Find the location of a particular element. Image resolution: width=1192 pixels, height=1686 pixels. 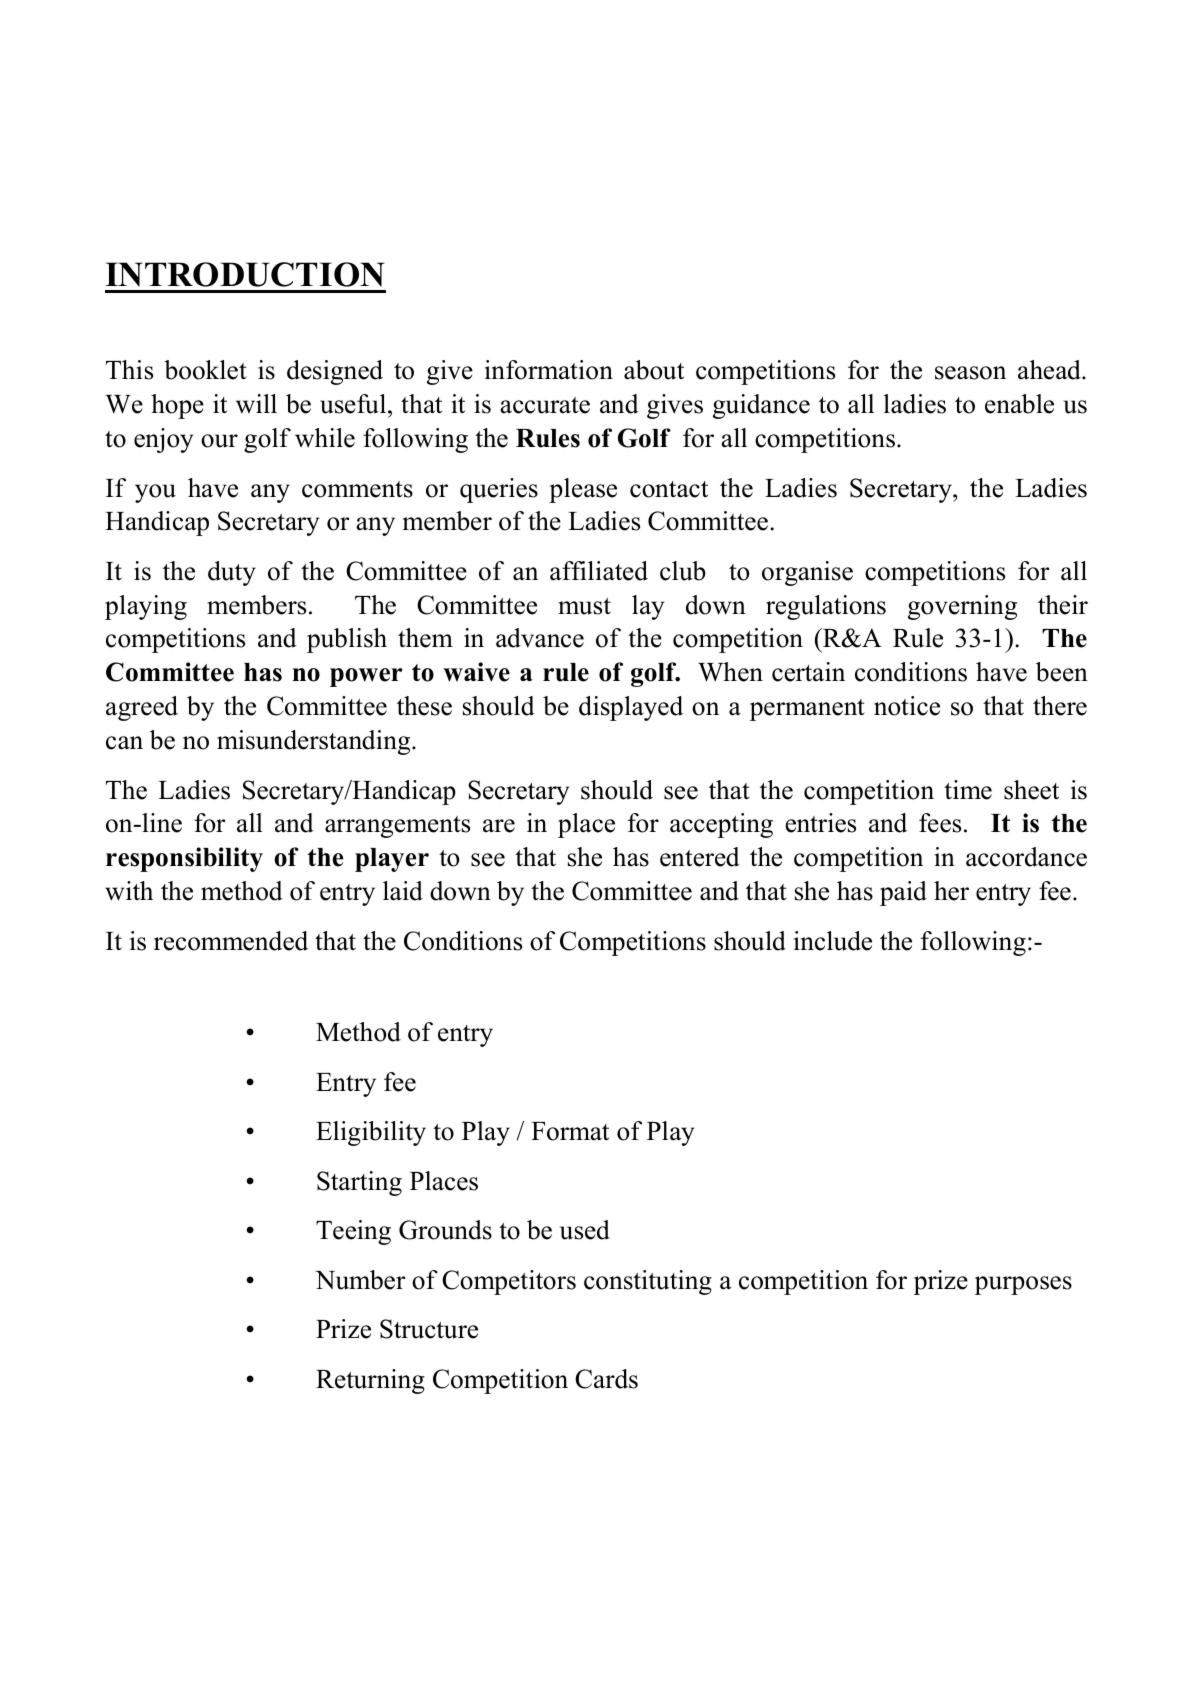

duty is located at coordinates (232, 573).
